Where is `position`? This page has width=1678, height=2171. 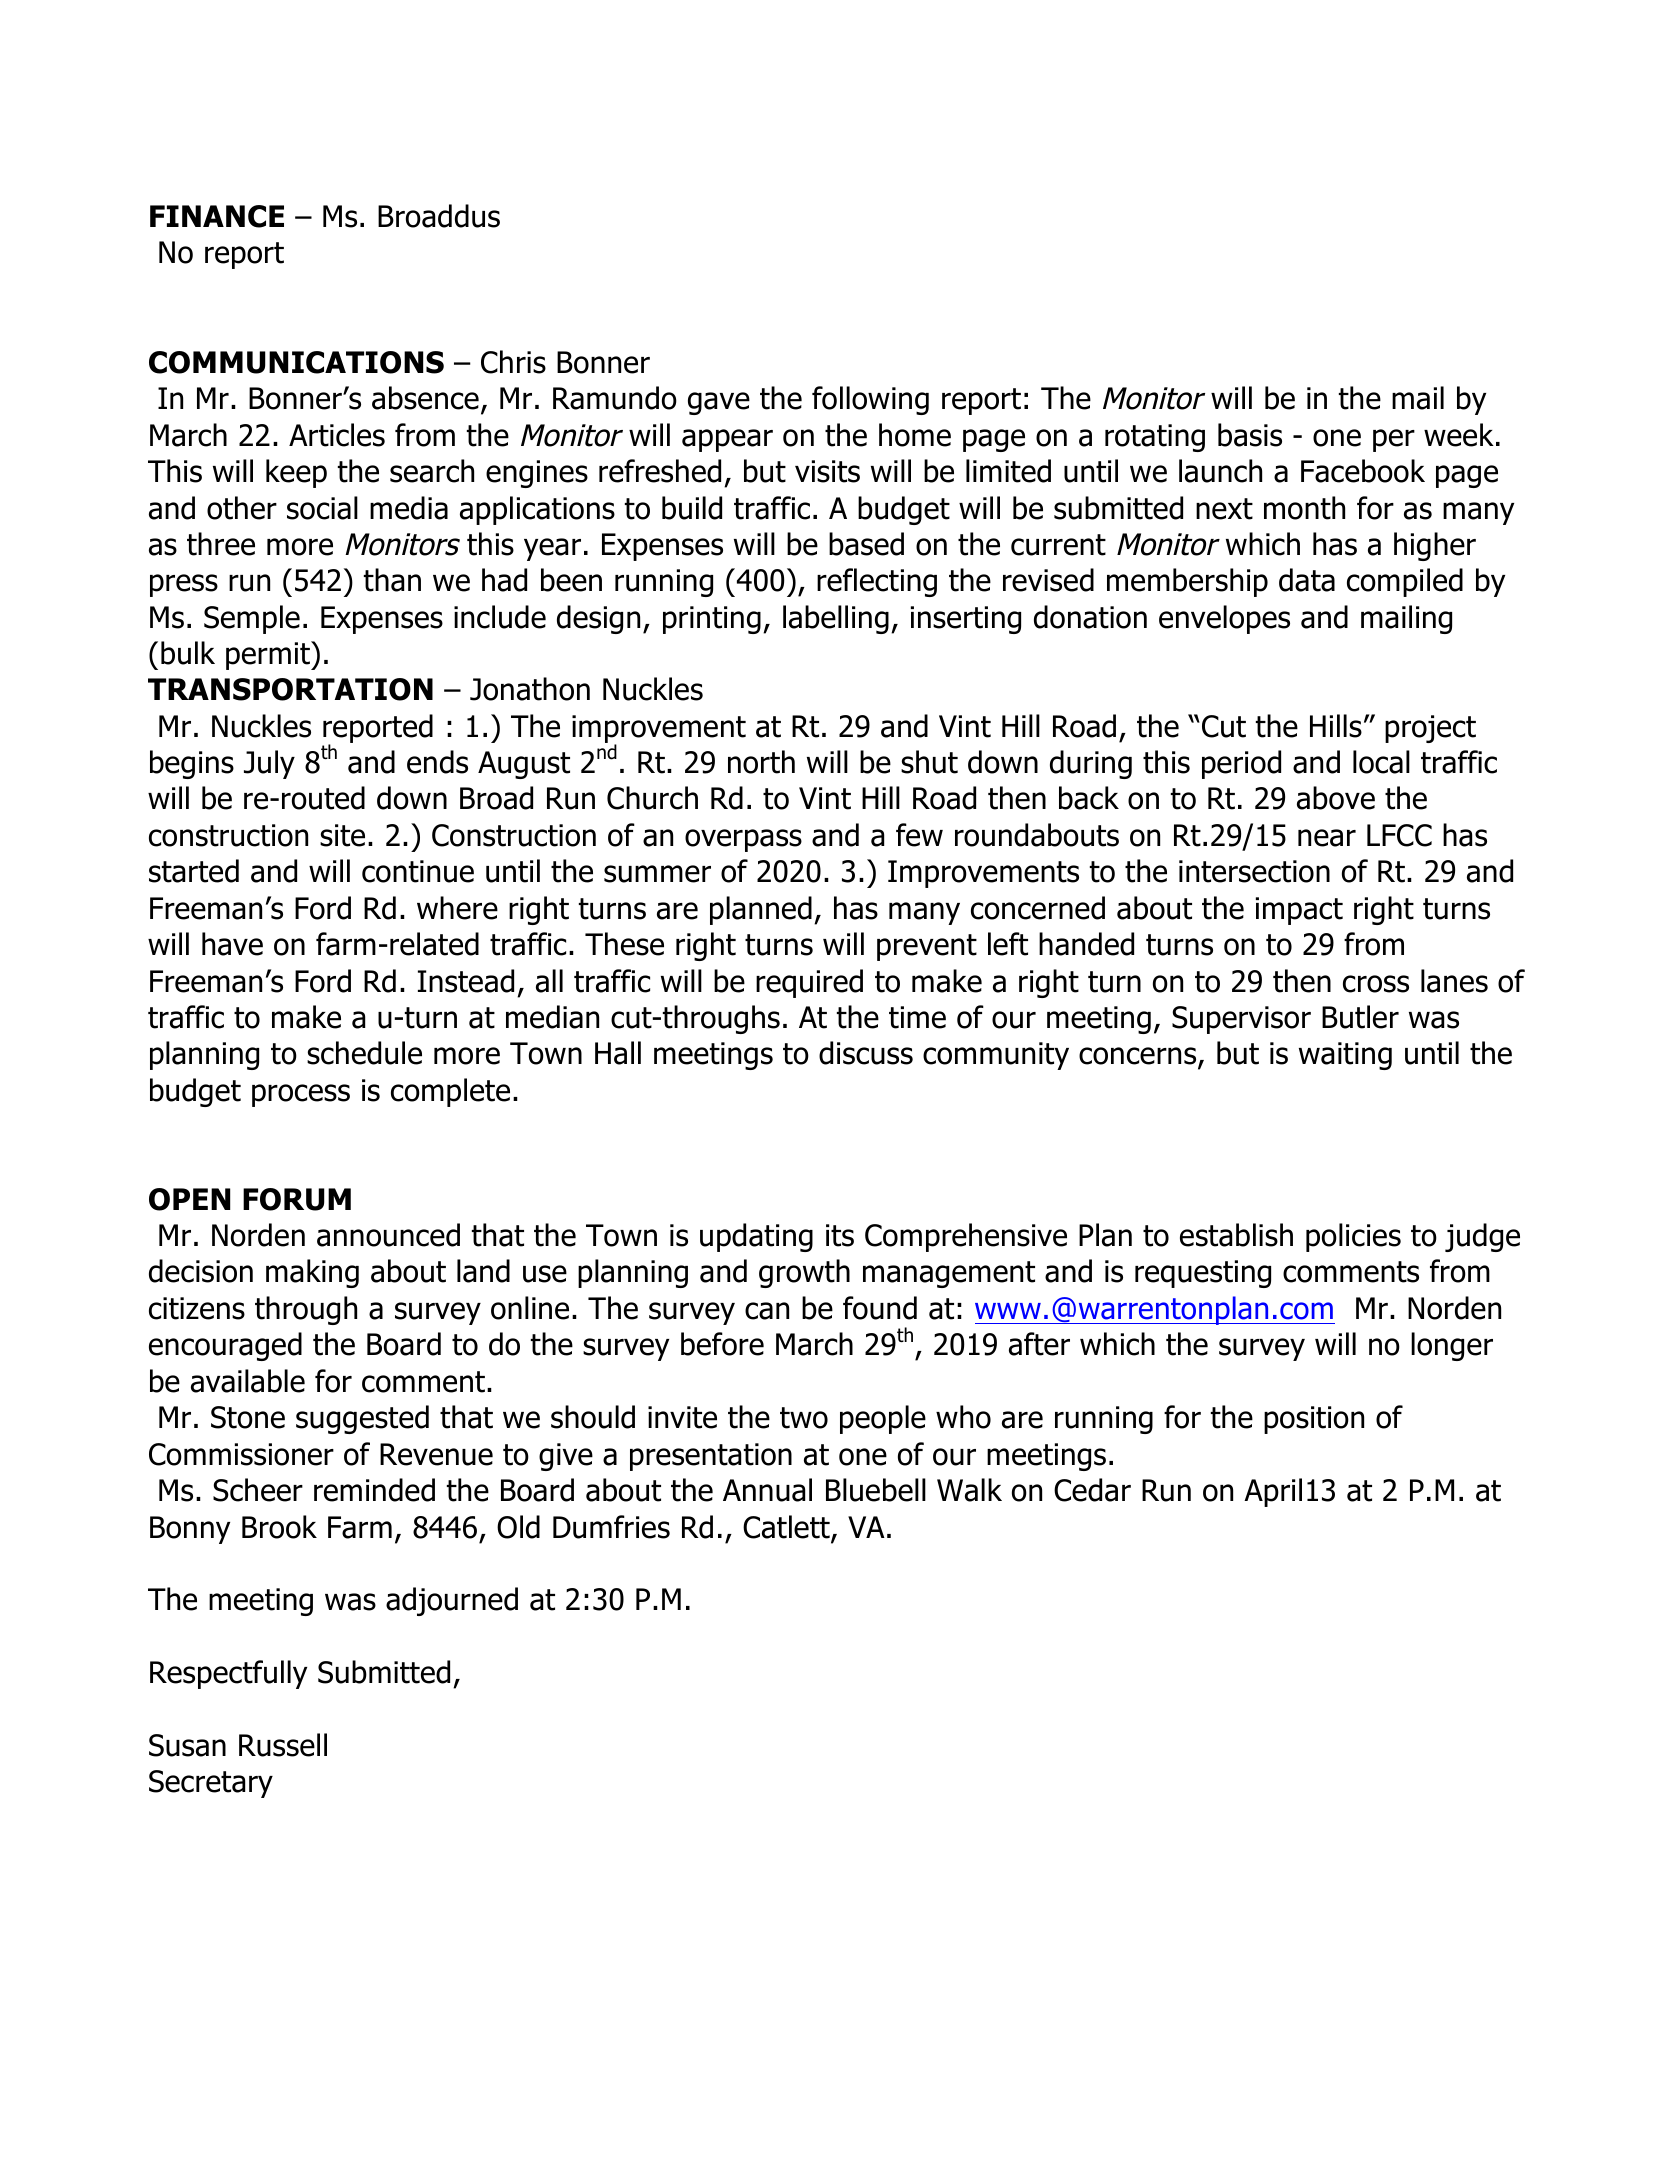
position is located at coordinates (1314, 1420).
